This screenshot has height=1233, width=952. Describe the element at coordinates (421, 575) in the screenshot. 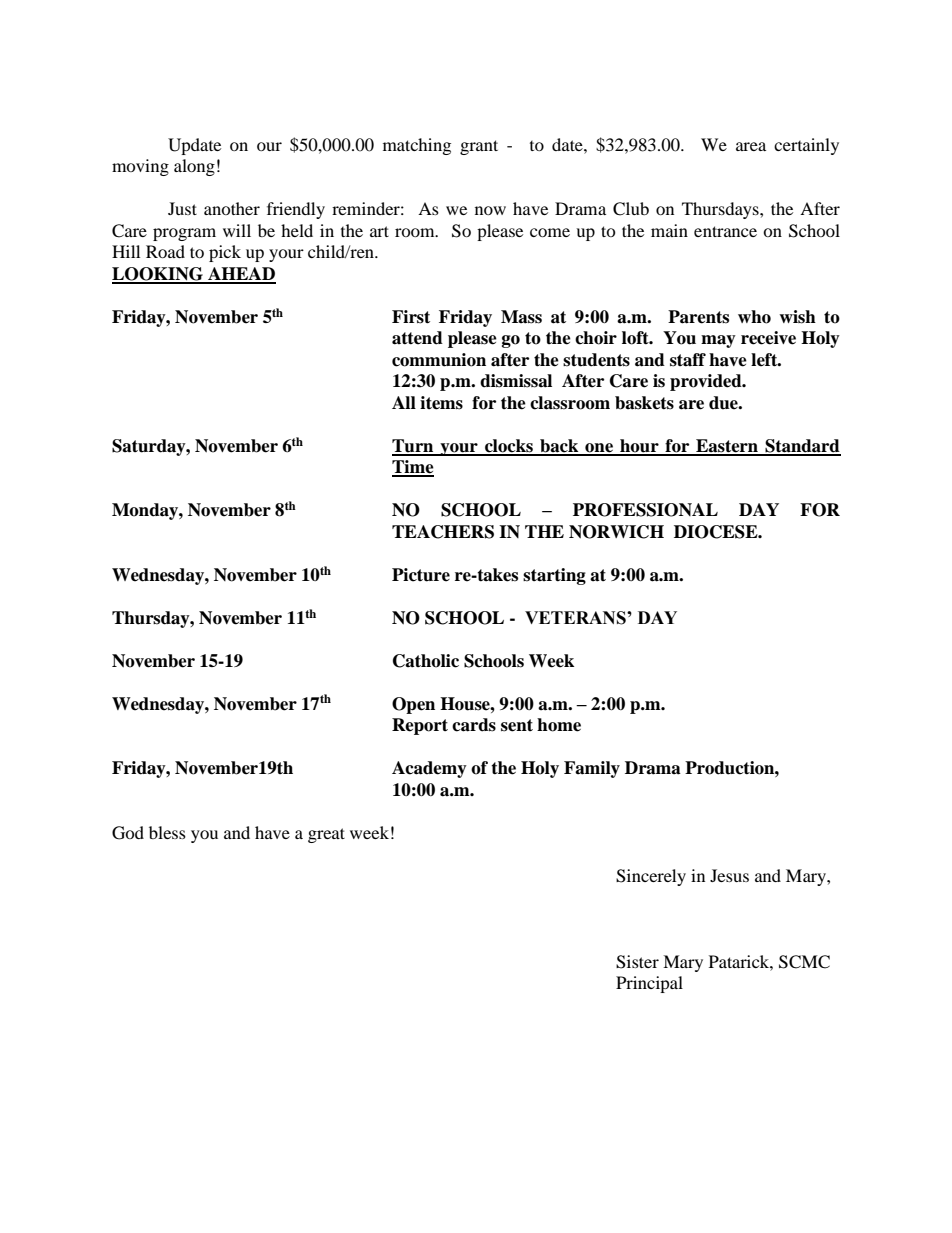

I see `Picture` at that location.
